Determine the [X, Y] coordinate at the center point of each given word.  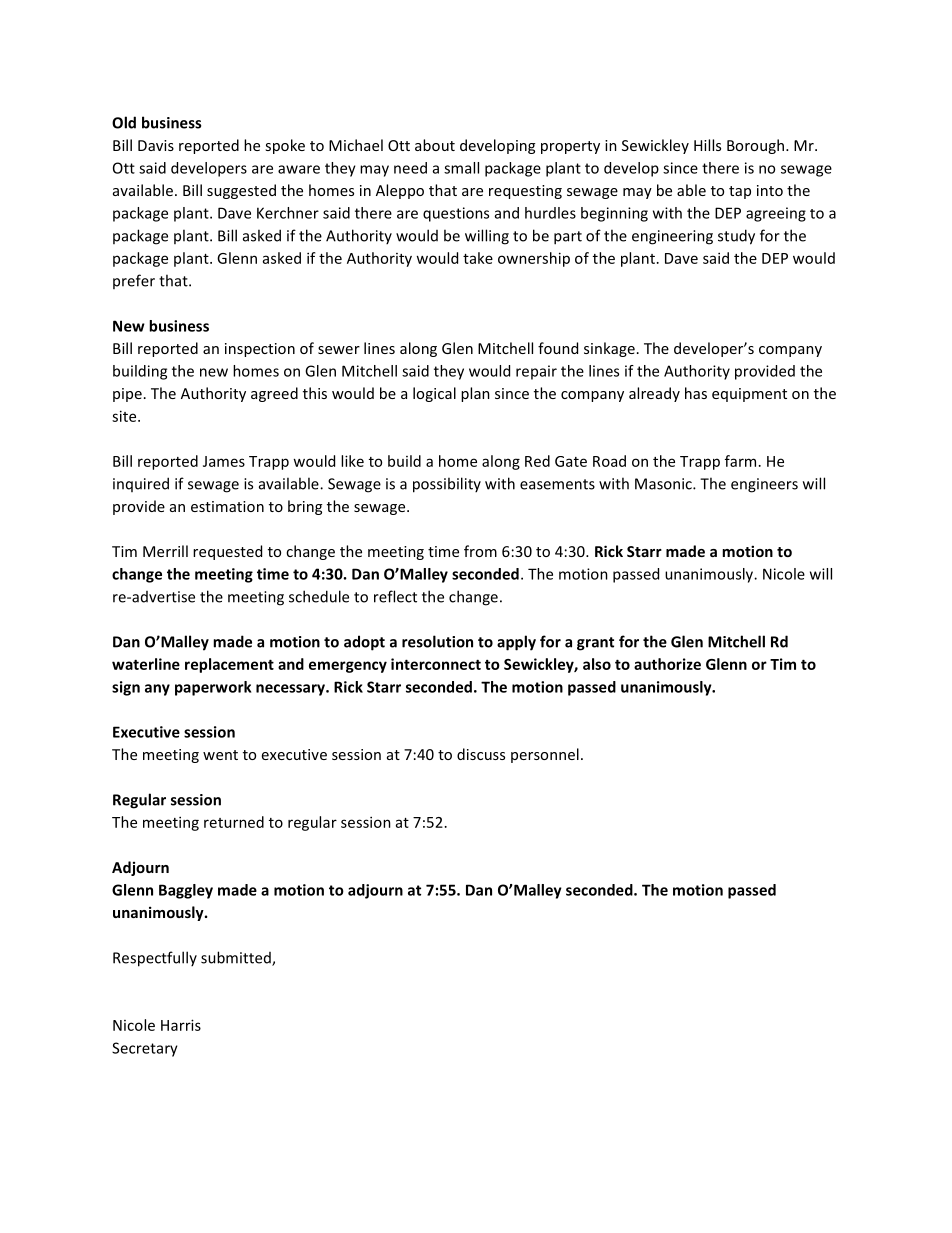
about [435, 145]
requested [227, 552]
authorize [667, 664]
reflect [395, 596]
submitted [237, 958]
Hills [707, 145]
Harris [181, 1025]
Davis [156, 145]
